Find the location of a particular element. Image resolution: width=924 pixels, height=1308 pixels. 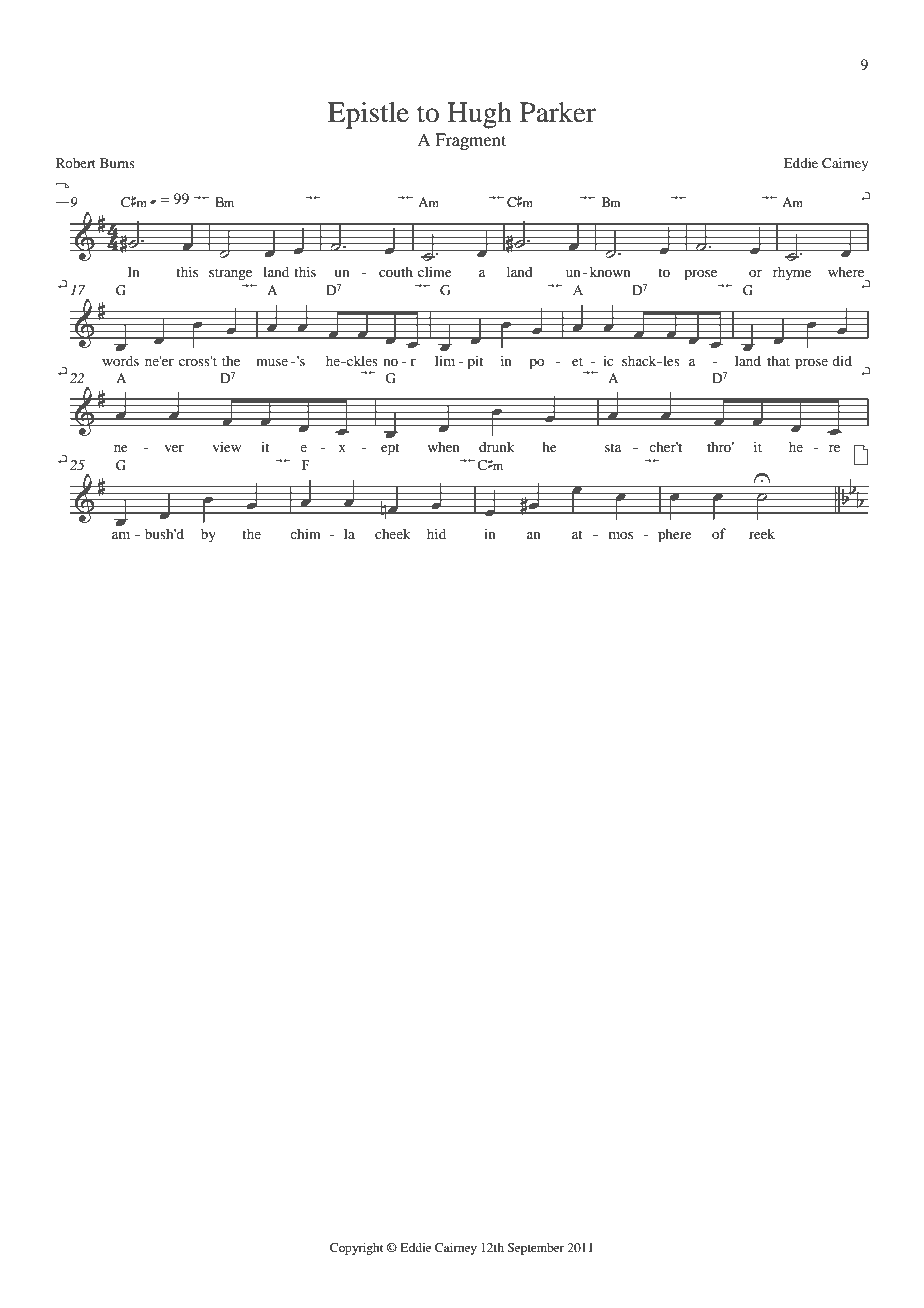

Fragment is located at coordinates (470, 141).
